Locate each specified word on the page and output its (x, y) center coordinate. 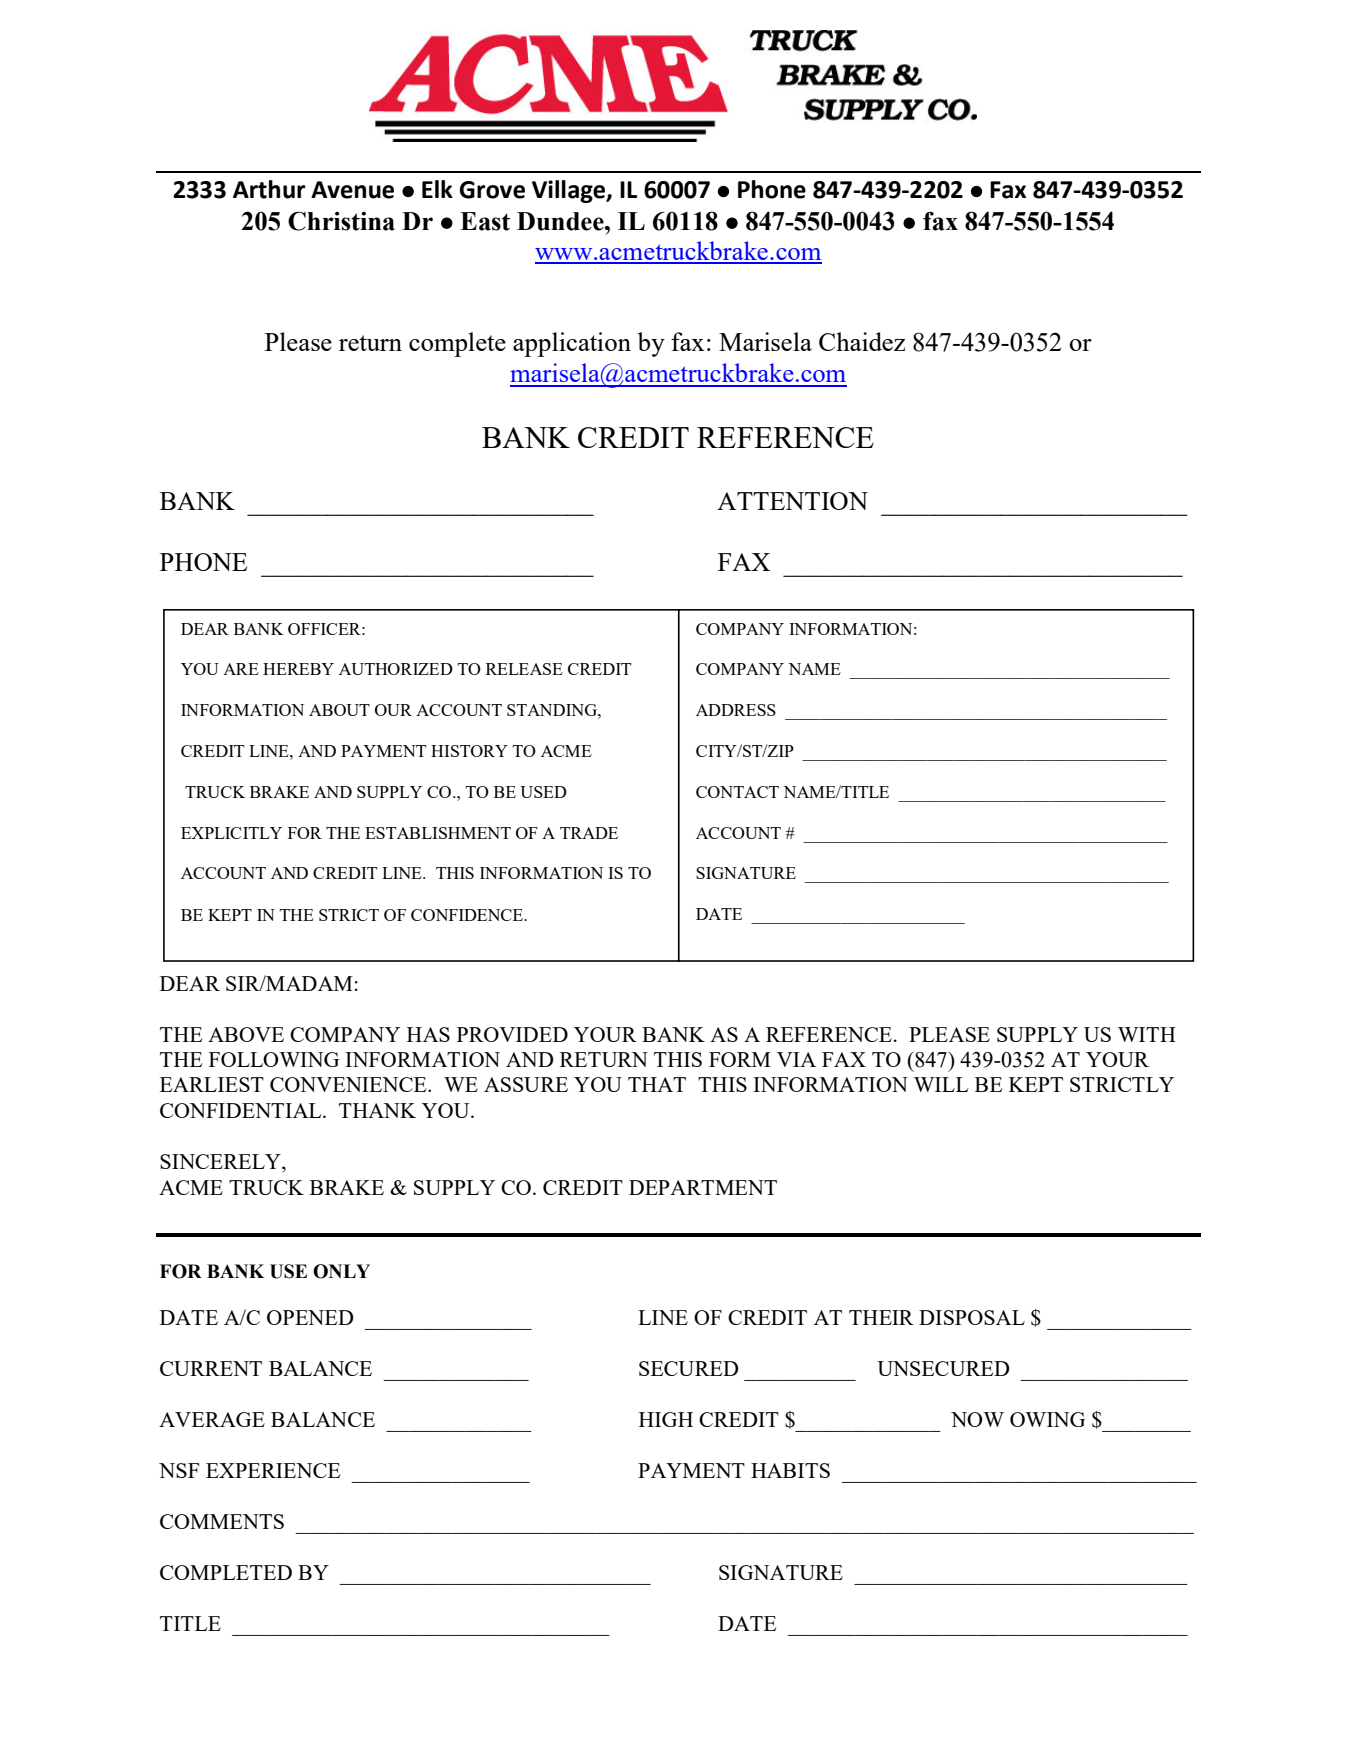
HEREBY (298, 669)
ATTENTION (792, 501)
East (485, 221)
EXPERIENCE (273, 1470)
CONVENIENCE (349, 1084)
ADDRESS (736, 710)
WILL (941, 1084)
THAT (657, 1084)
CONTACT (737, 792)
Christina (341, 221)
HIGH (666, 1419)
